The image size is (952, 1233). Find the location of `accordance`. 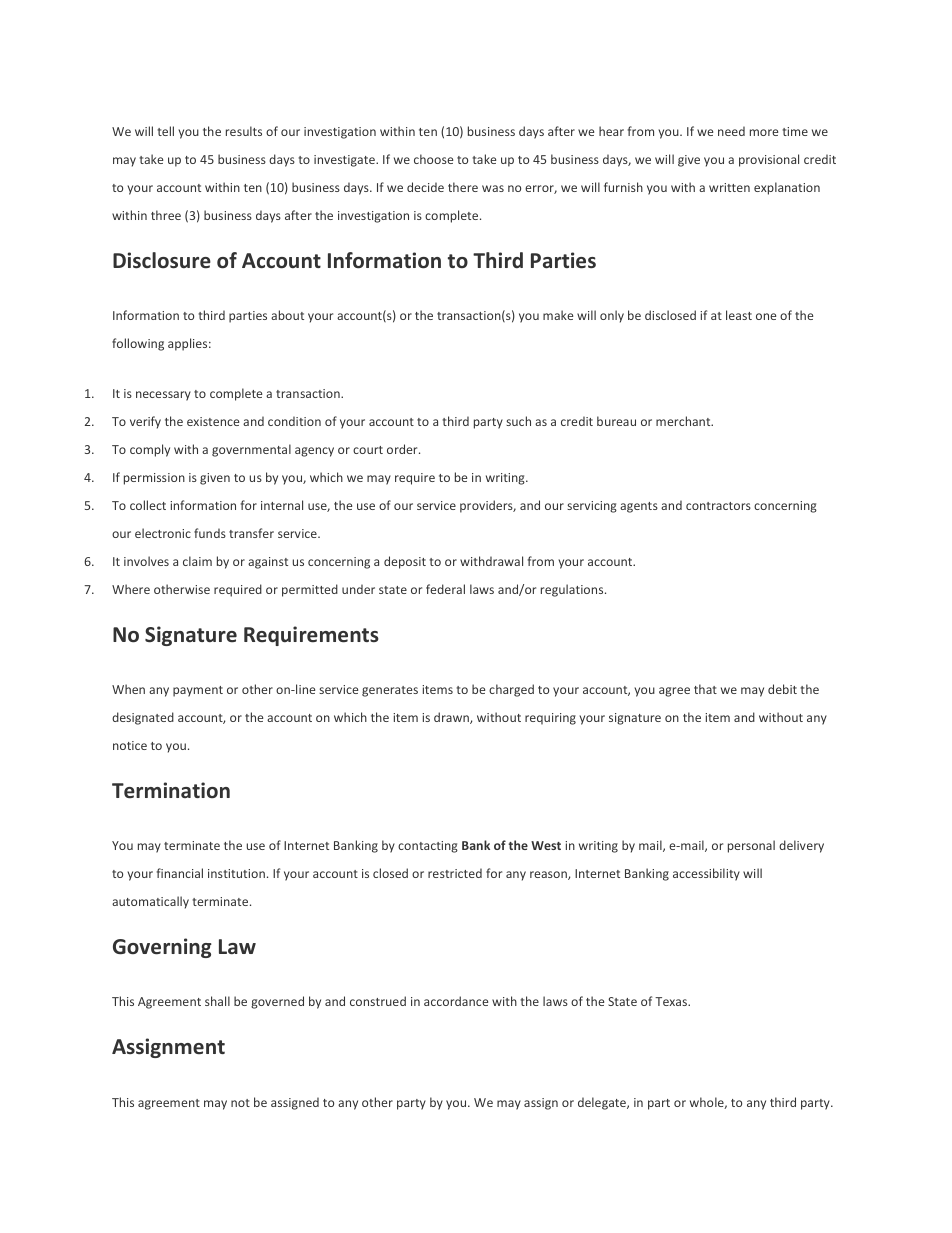

accordance is located at coordinates (456, 1001).
